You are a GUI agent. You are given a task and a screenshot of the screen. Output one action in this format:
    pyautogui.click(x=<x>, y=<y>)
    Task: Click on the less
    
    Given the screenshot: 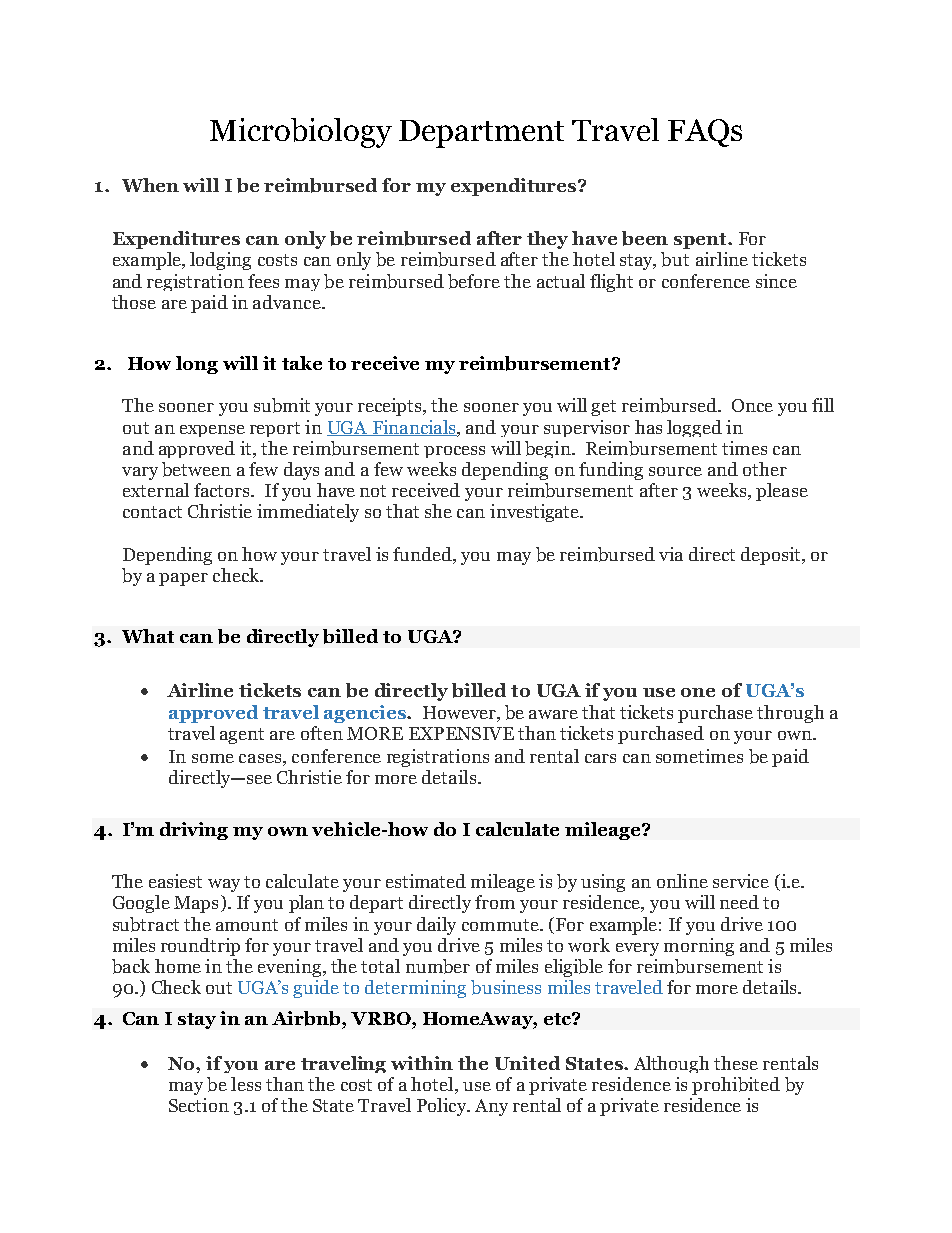 What is the action you would take?
    pyautogui.click(x=246, y=1084)
